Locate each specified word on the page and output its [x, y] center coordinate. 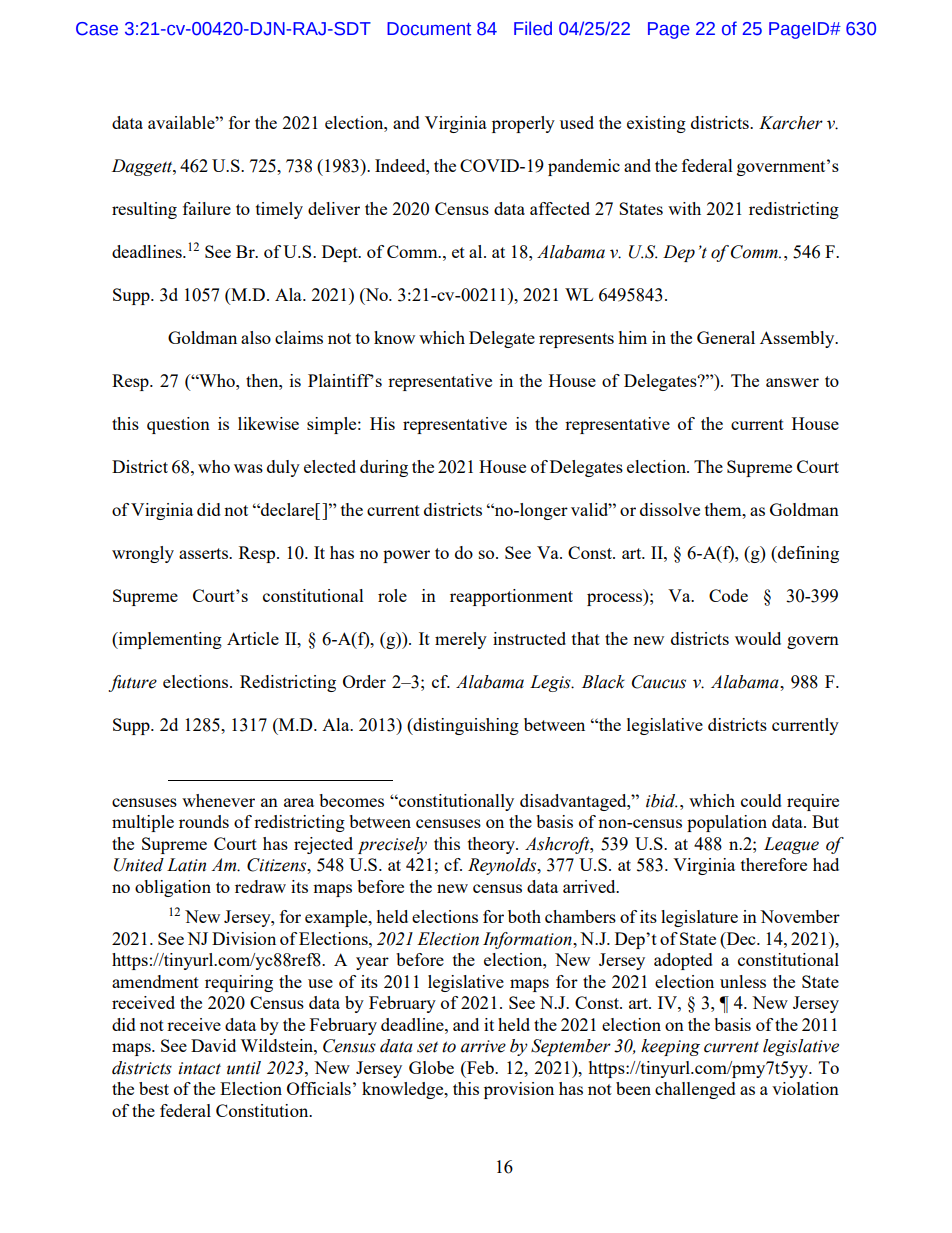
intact [199, 1068]
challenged [695, 1090]
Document [429, 29]
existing [656, 124]
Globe [431, 1067]
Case [97, 29]
